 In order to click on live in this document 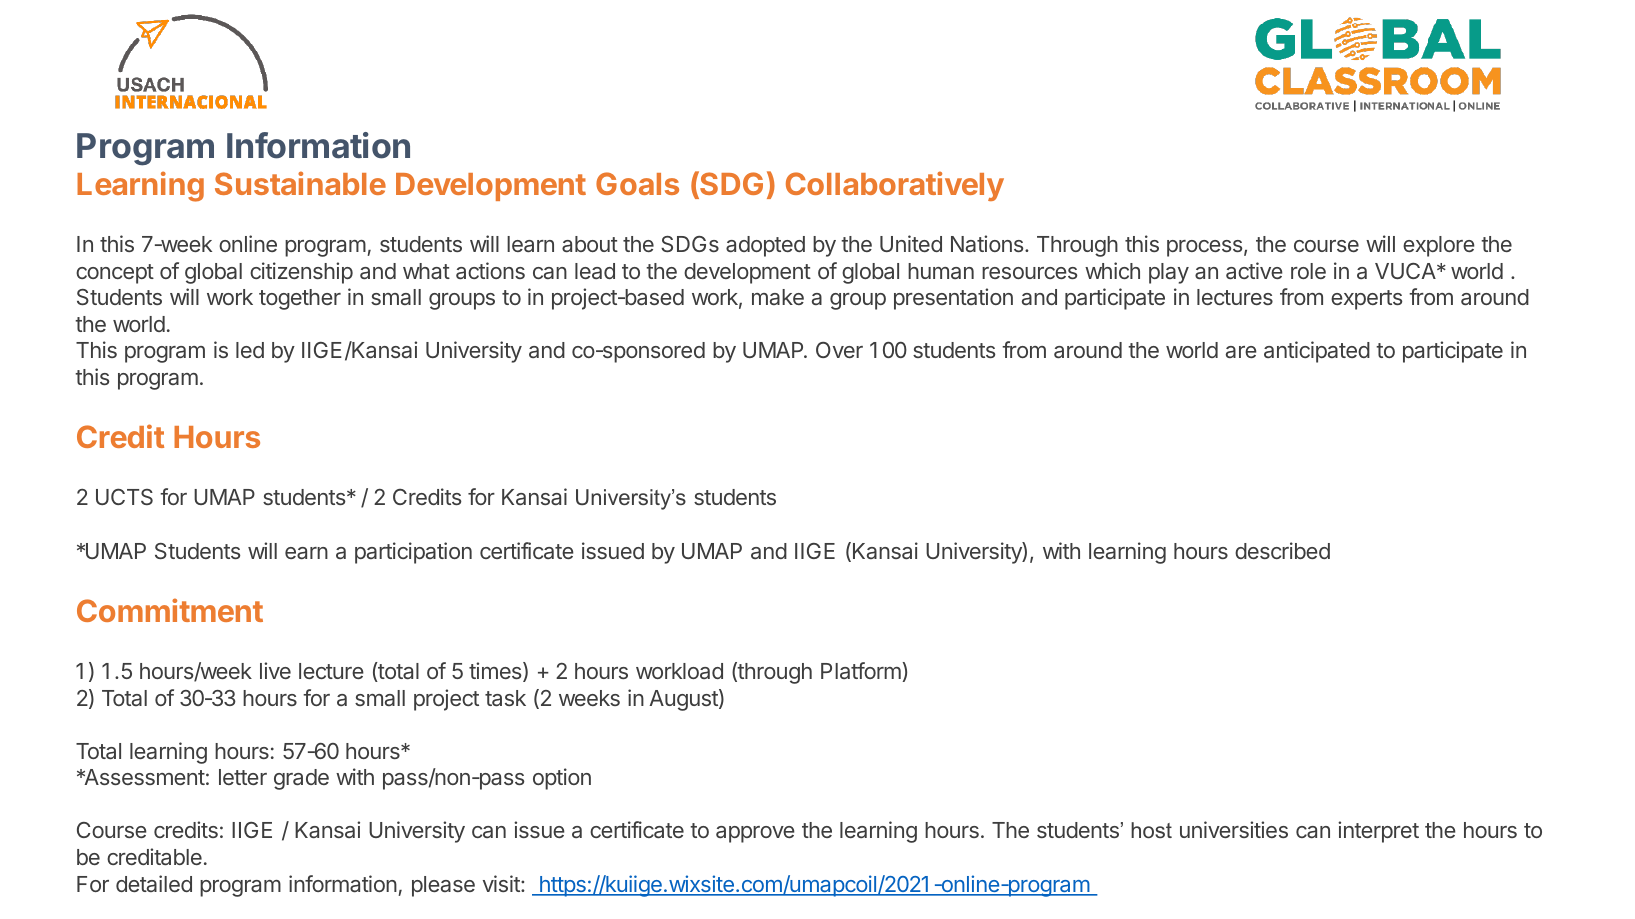, I will do `click(275, 670)`.
